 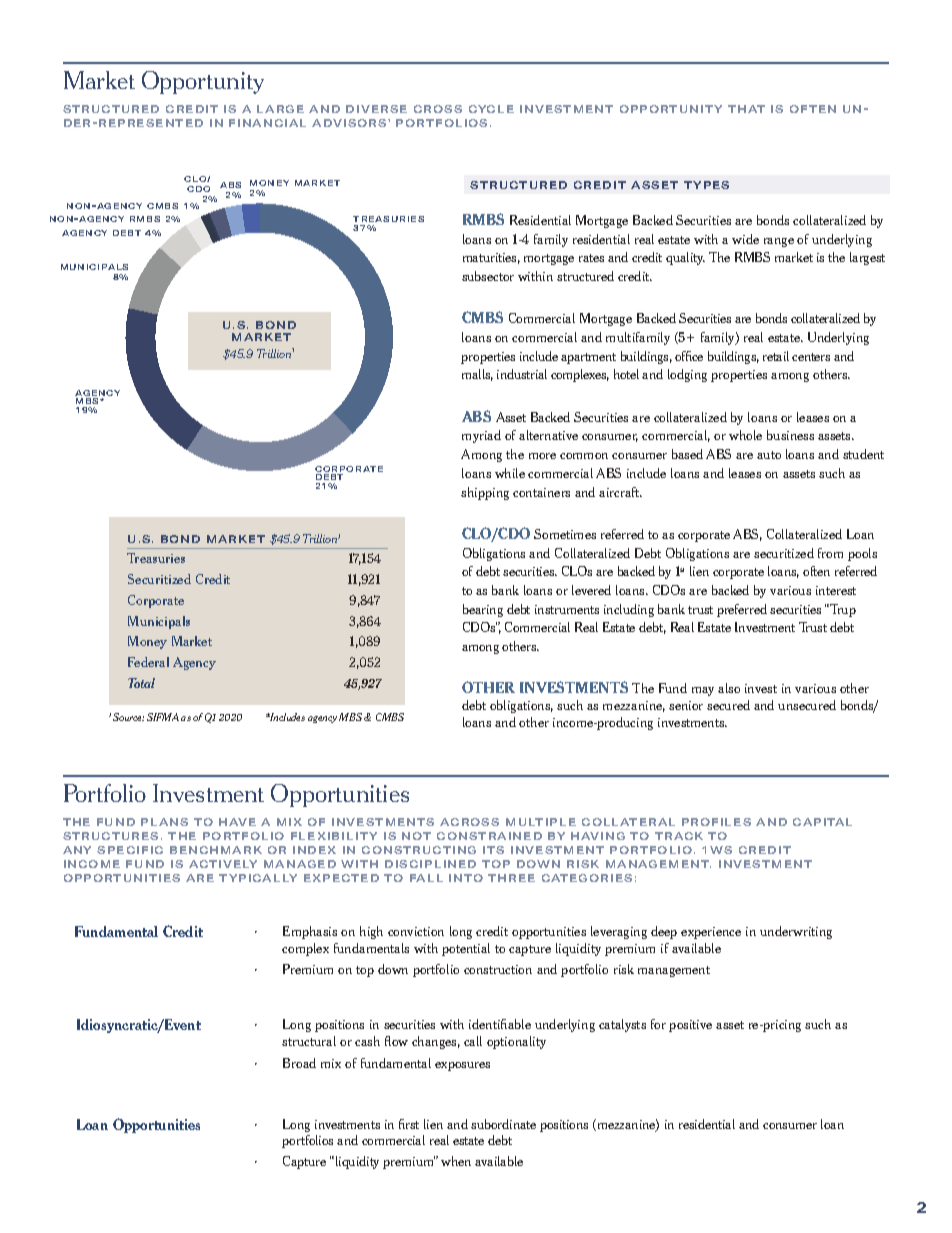 What do you see at coordinates (745, 239) in the screenshot?
I see `wide` at bounding box center [745, 239].
